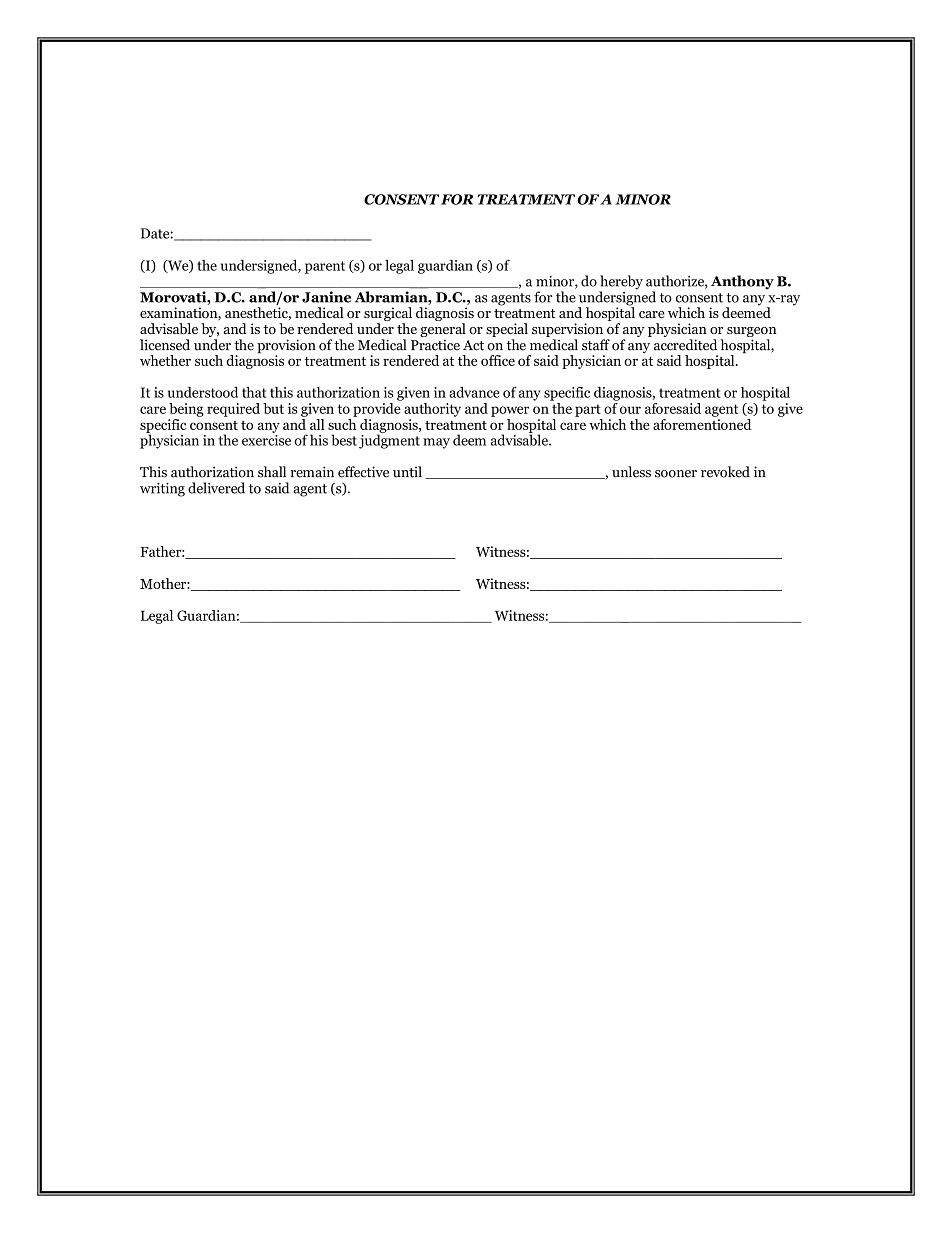 Image resolution: width=952 pixels, height=1233 pixels. Describe the element at coordinates (630, 410) in the page. I see `our` at that location.
